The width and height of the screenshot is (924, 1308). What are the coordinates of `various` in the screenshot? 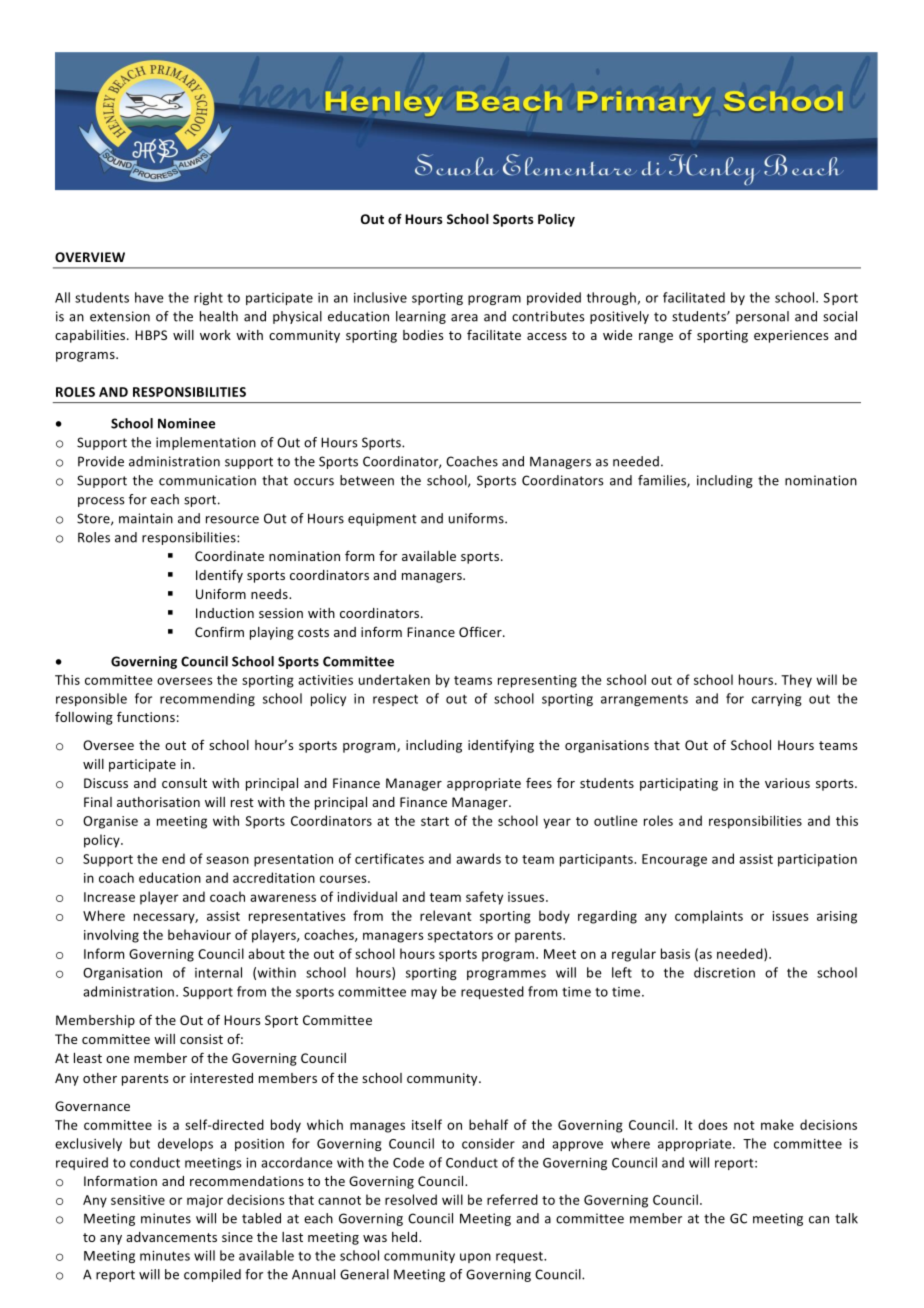 It's located at (787, 783).
